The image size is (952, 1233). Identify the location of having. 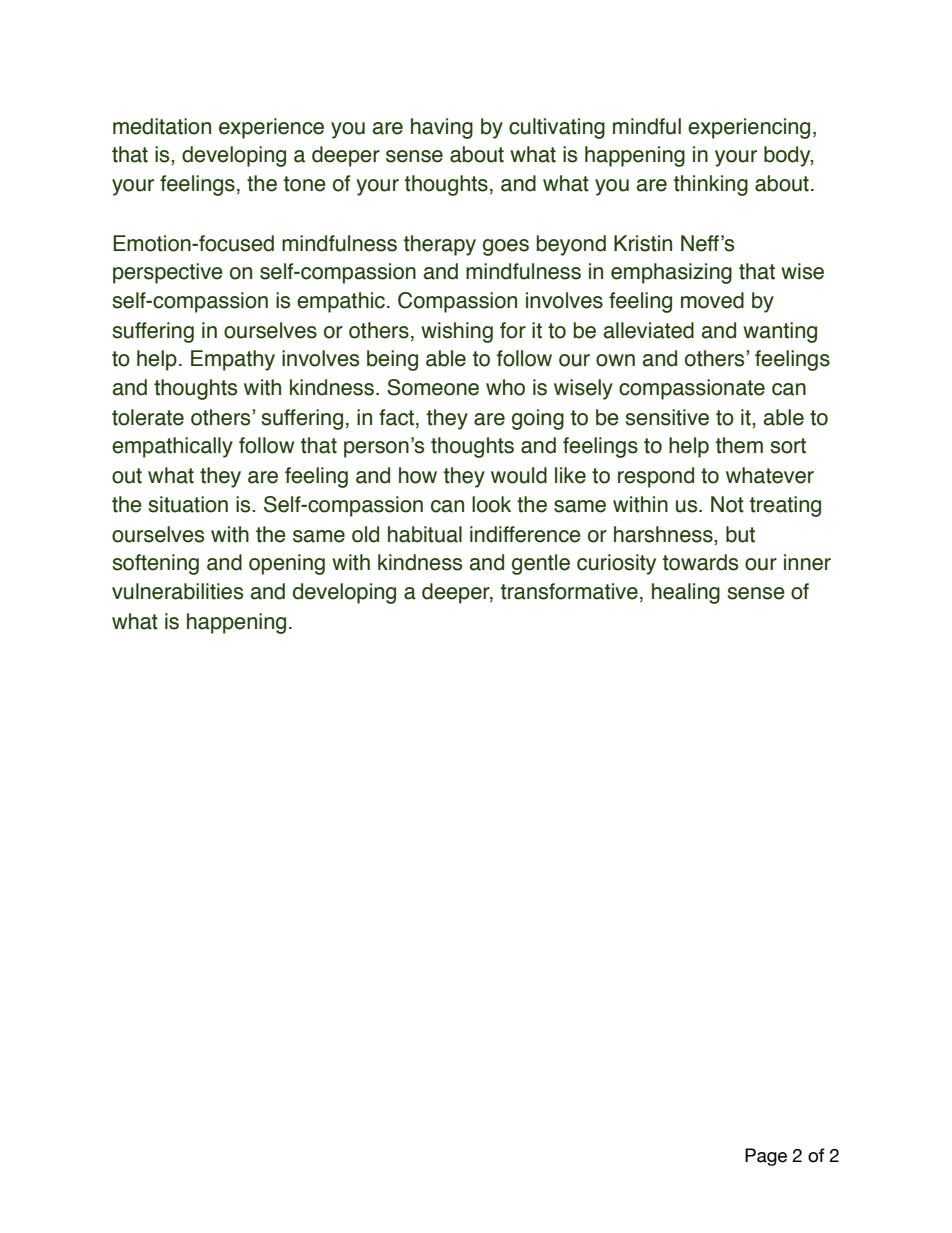
(442, 128).
